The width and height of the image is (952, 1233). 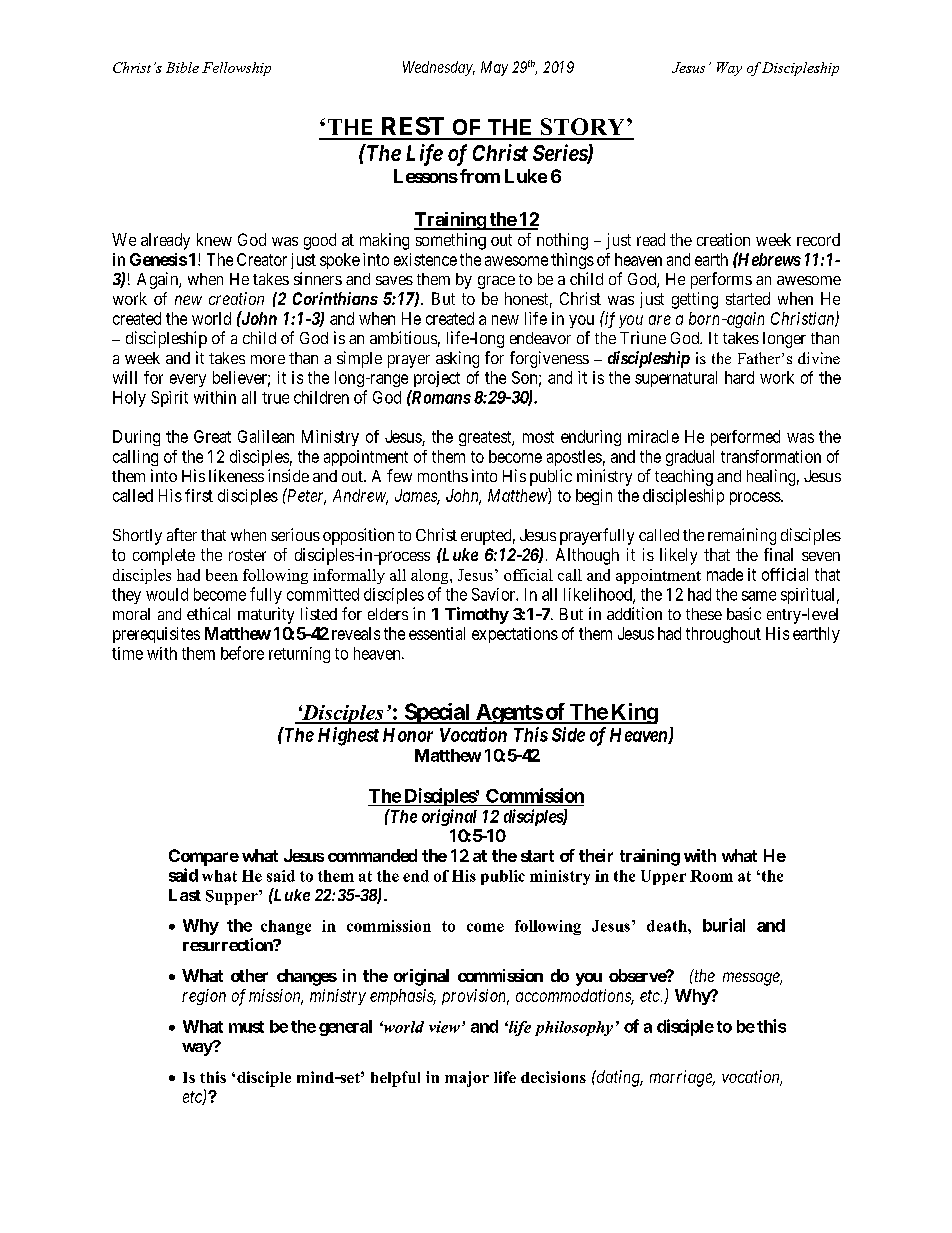 What do you see at coordinates (818, 239) in the image?
I see `record` at bounding box center [818, 239].
